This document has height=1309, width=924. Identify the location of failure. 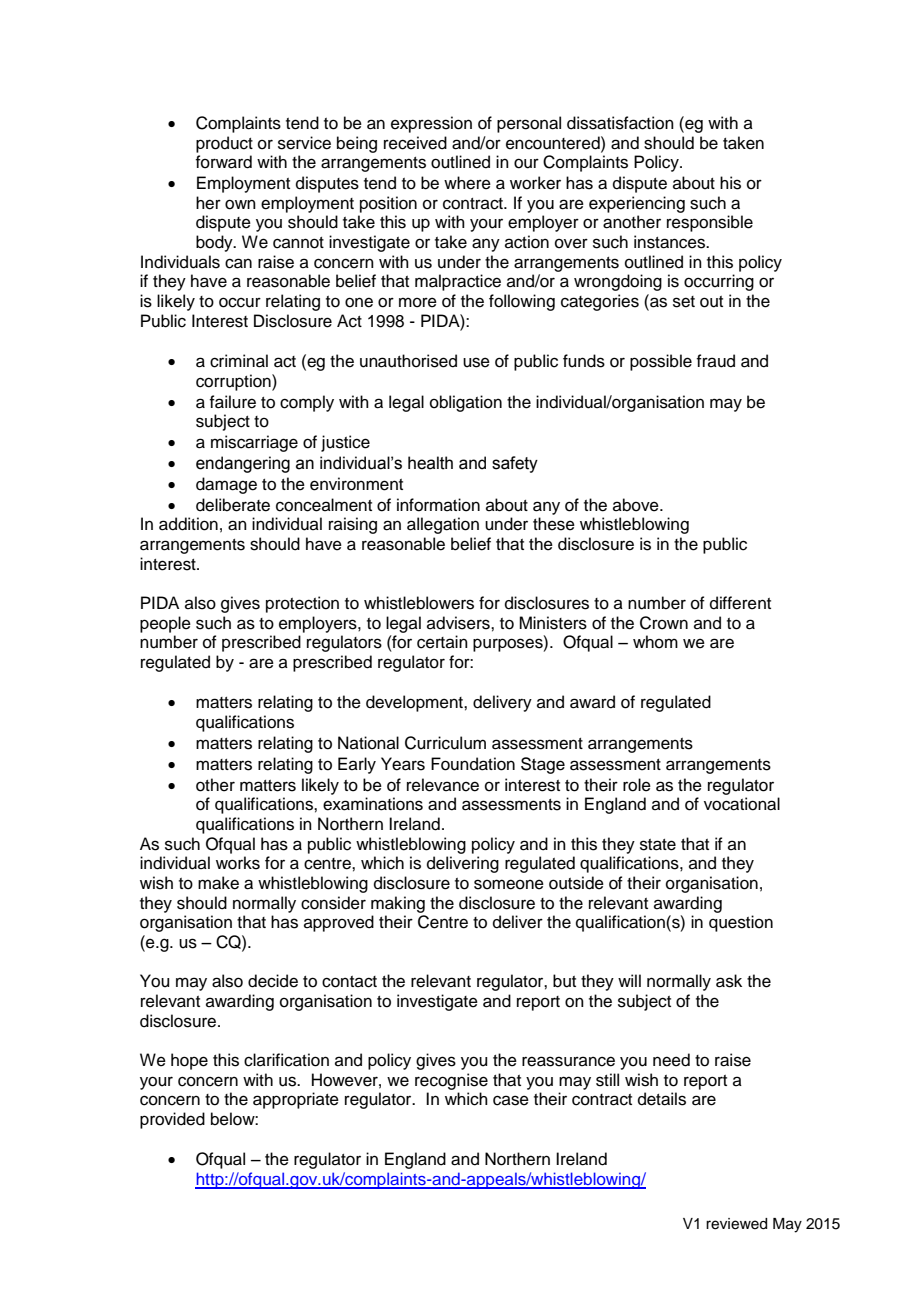
(232, 402).
